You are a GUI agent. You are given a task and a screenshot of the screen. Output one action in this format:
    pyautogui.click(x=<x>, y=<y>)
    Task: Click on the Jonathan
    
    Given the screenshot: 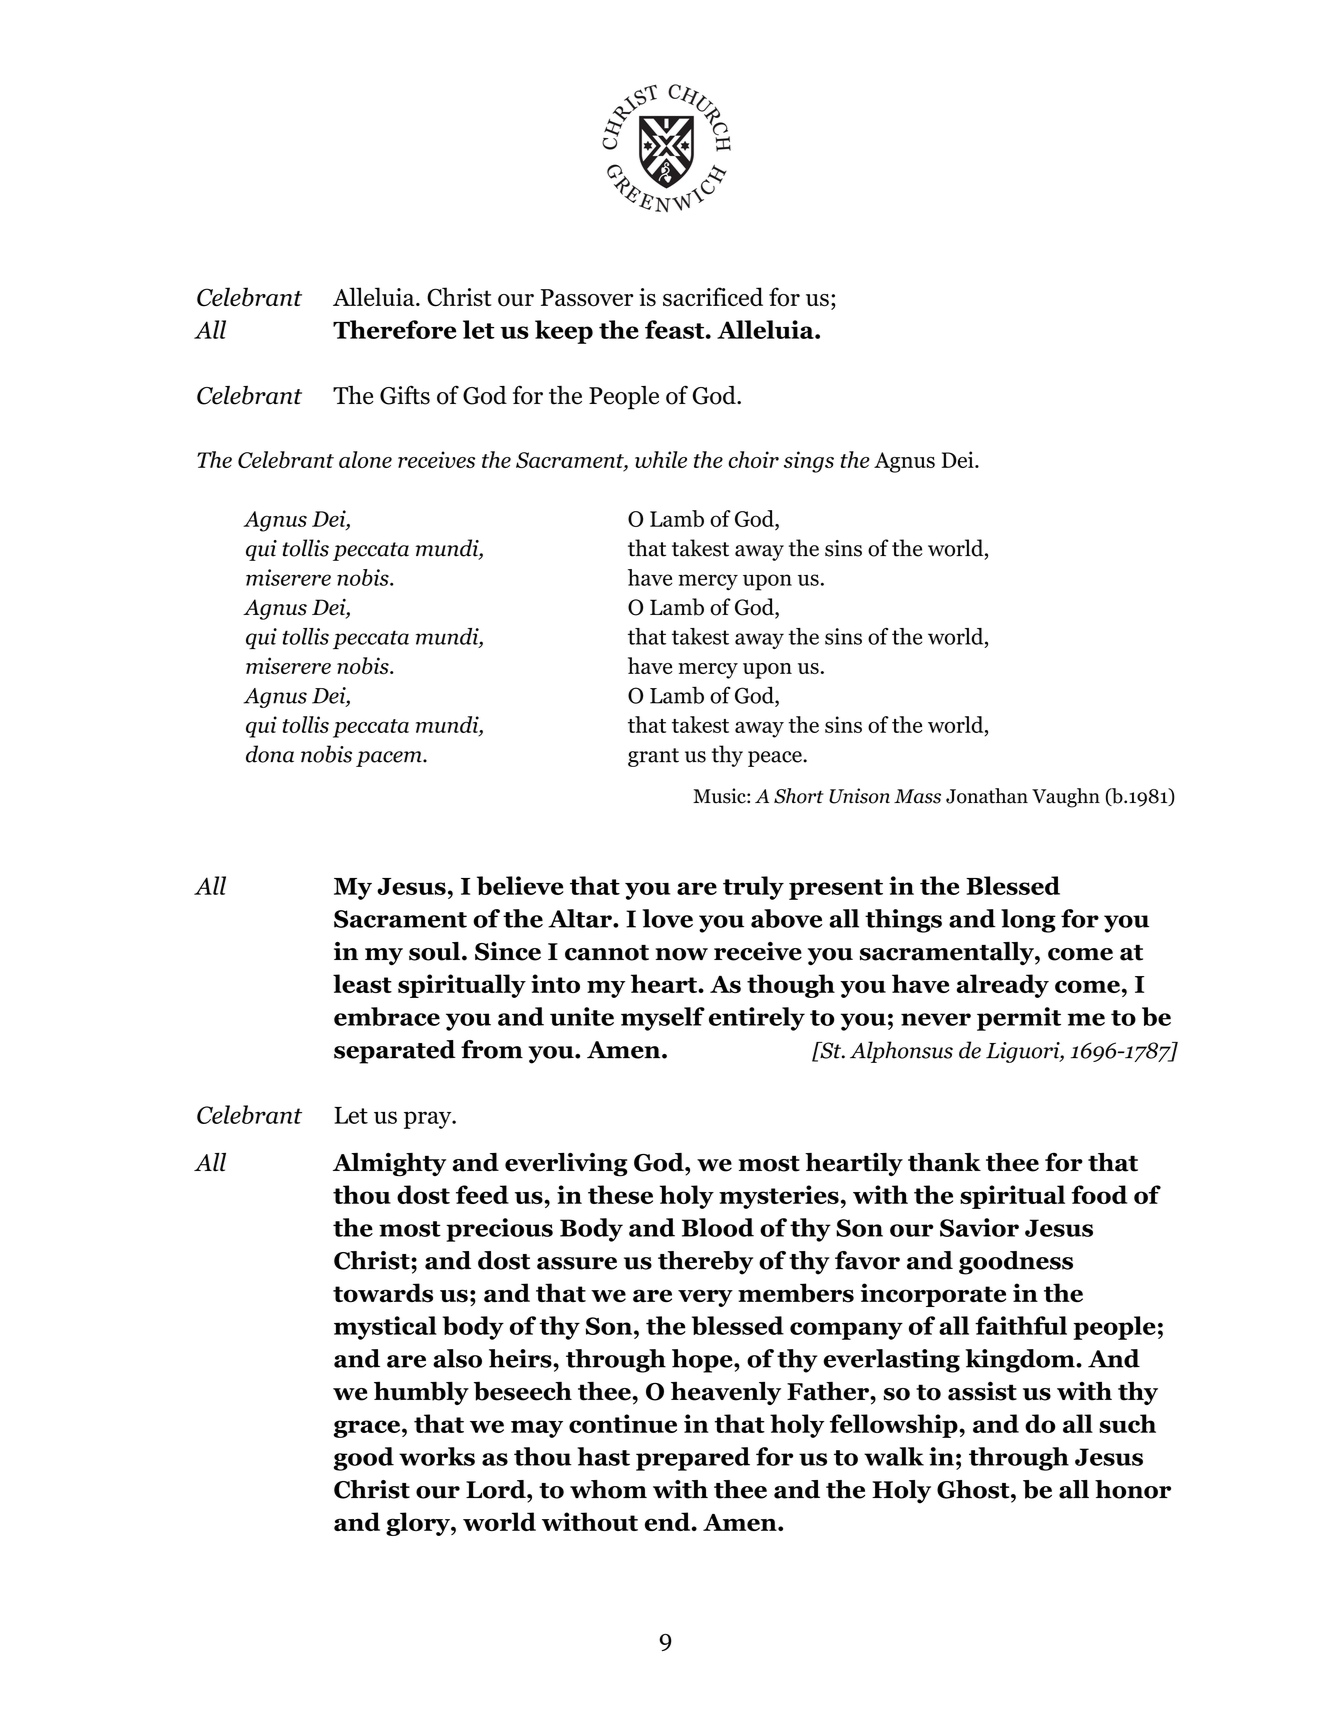 What is the action you would take?
    pyautogui.click(x=987, y=796)
